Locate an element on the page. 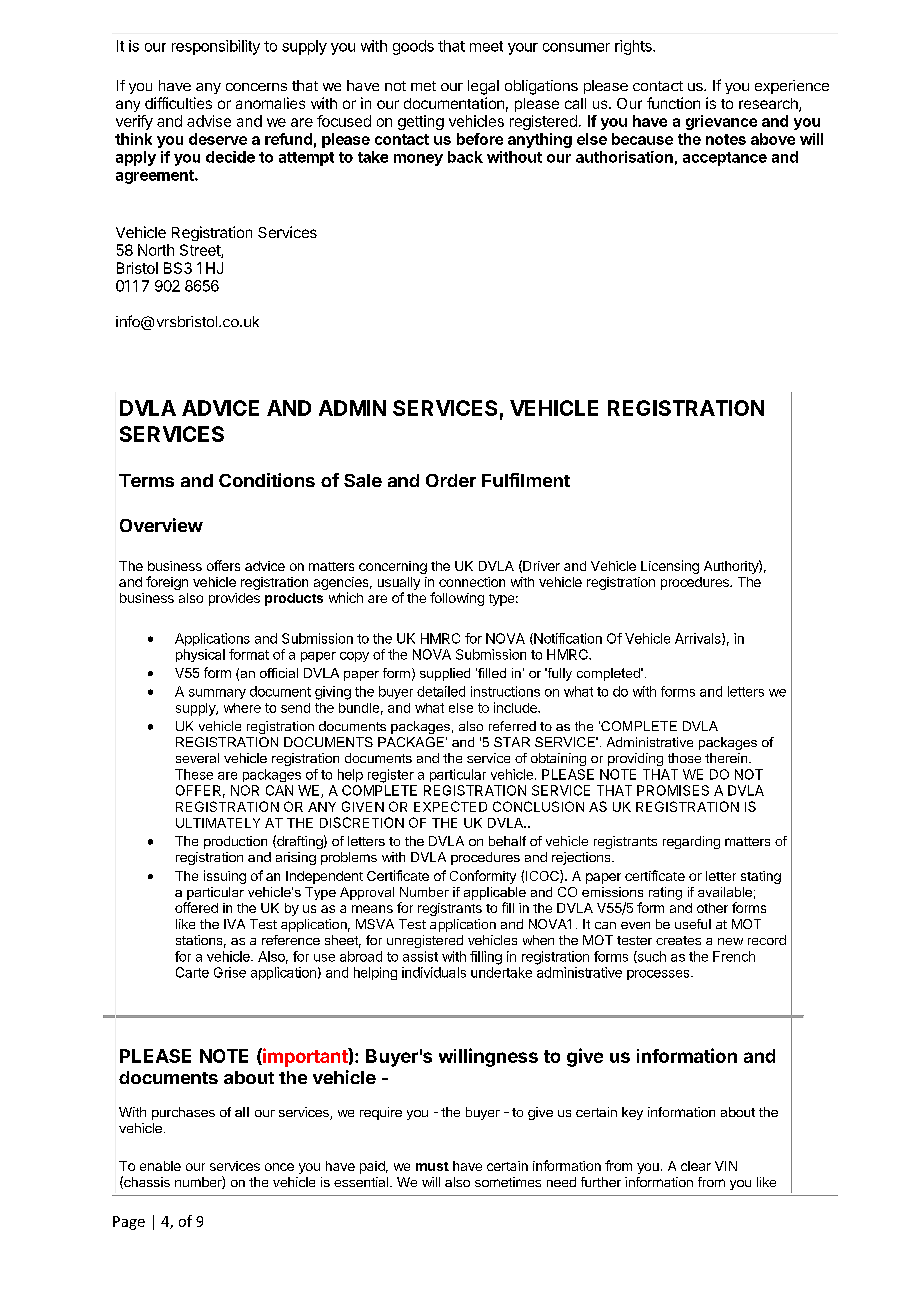 This page has width=924, height=1308. following is located at coordinates (457, 599).
